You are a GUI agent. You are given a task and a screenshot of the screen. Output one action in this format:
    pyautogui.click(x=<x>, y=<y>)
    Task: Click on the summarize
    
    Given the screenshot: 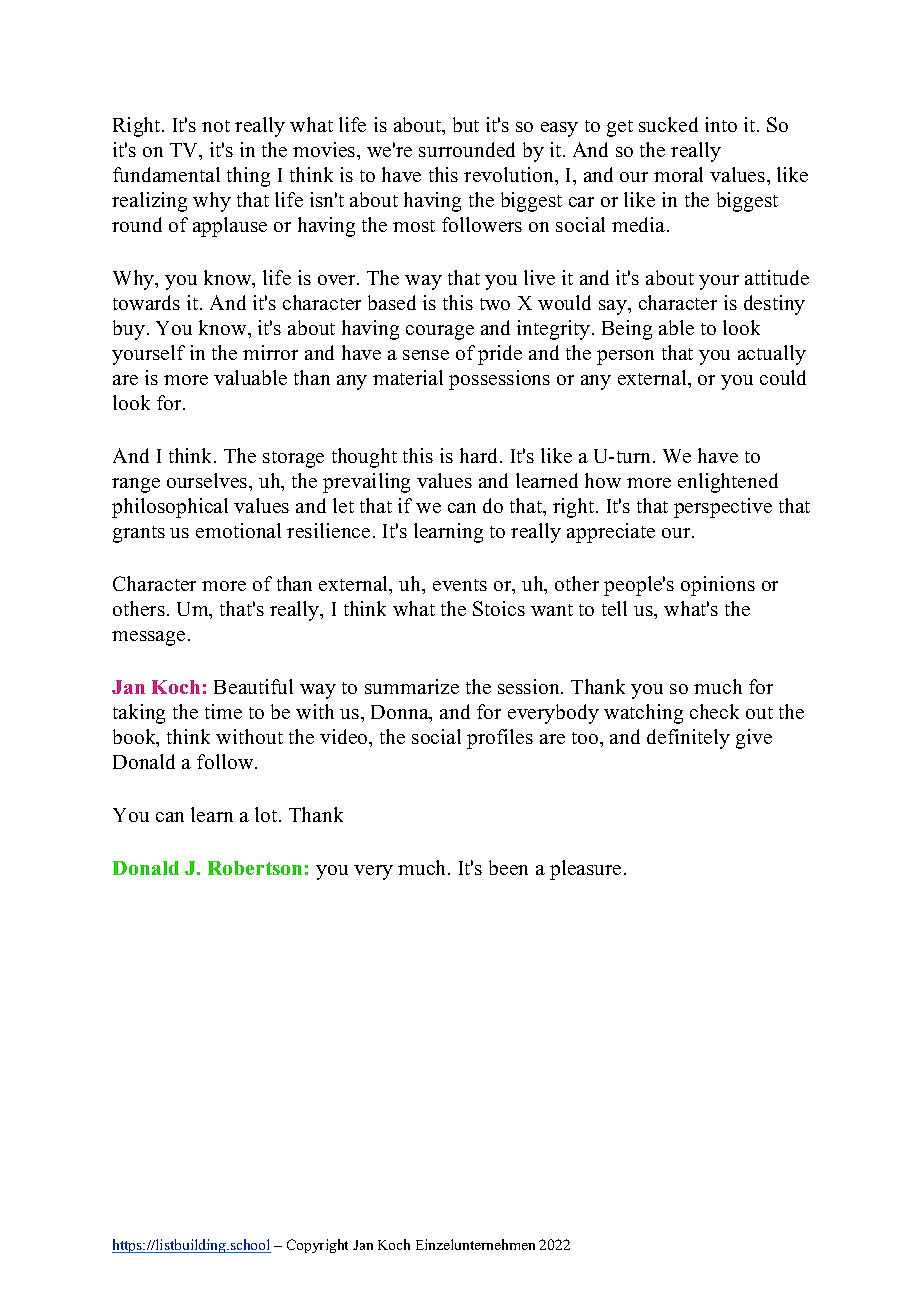 What is the action you would take?
    pyautogui.click(x=412, y=686)
